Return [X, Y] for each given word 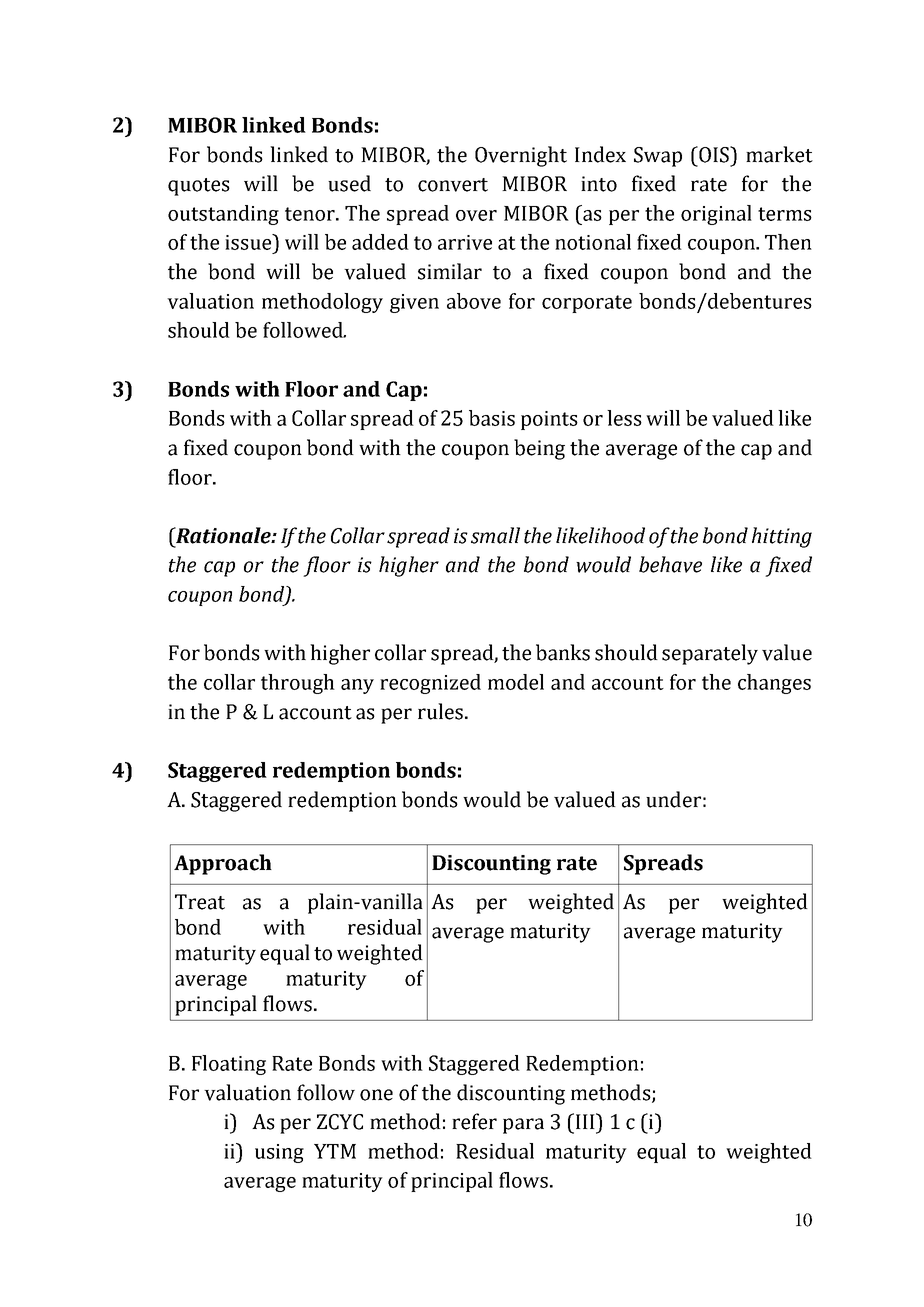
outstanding [223, 215]
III [585, 1121]
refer [474, 1121]
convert [453, 185]
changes [774, 684]
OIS [714, 154]
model [516, 682]
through [298, 684]
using [279, 1153]
